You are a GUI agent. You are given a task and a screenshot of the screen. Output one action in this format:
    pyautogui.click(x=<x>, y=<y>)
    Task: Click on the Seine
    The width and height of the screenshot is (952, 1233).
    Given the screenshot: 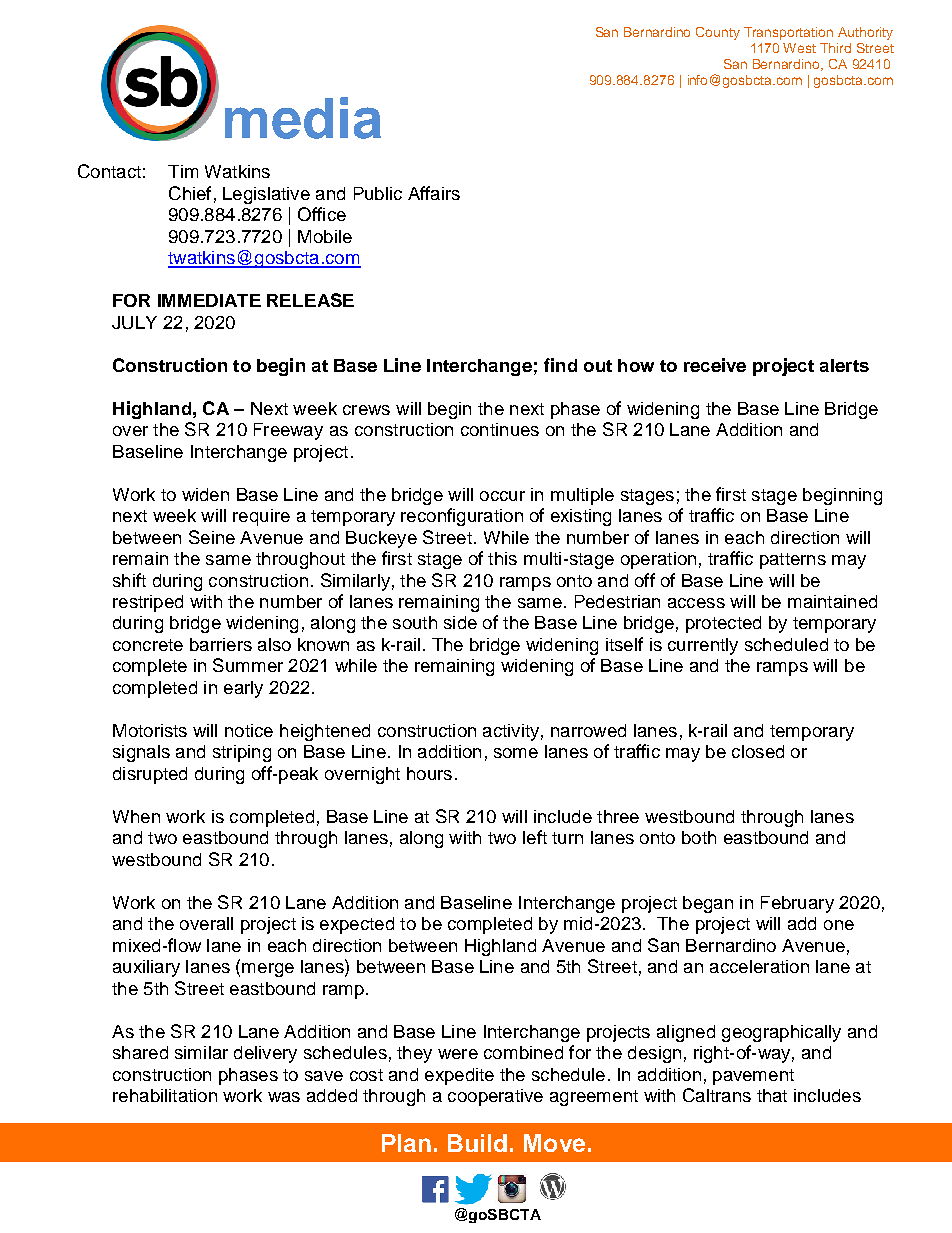 What is the action you would take?
    pyautogui.click(x=212, y=537)
